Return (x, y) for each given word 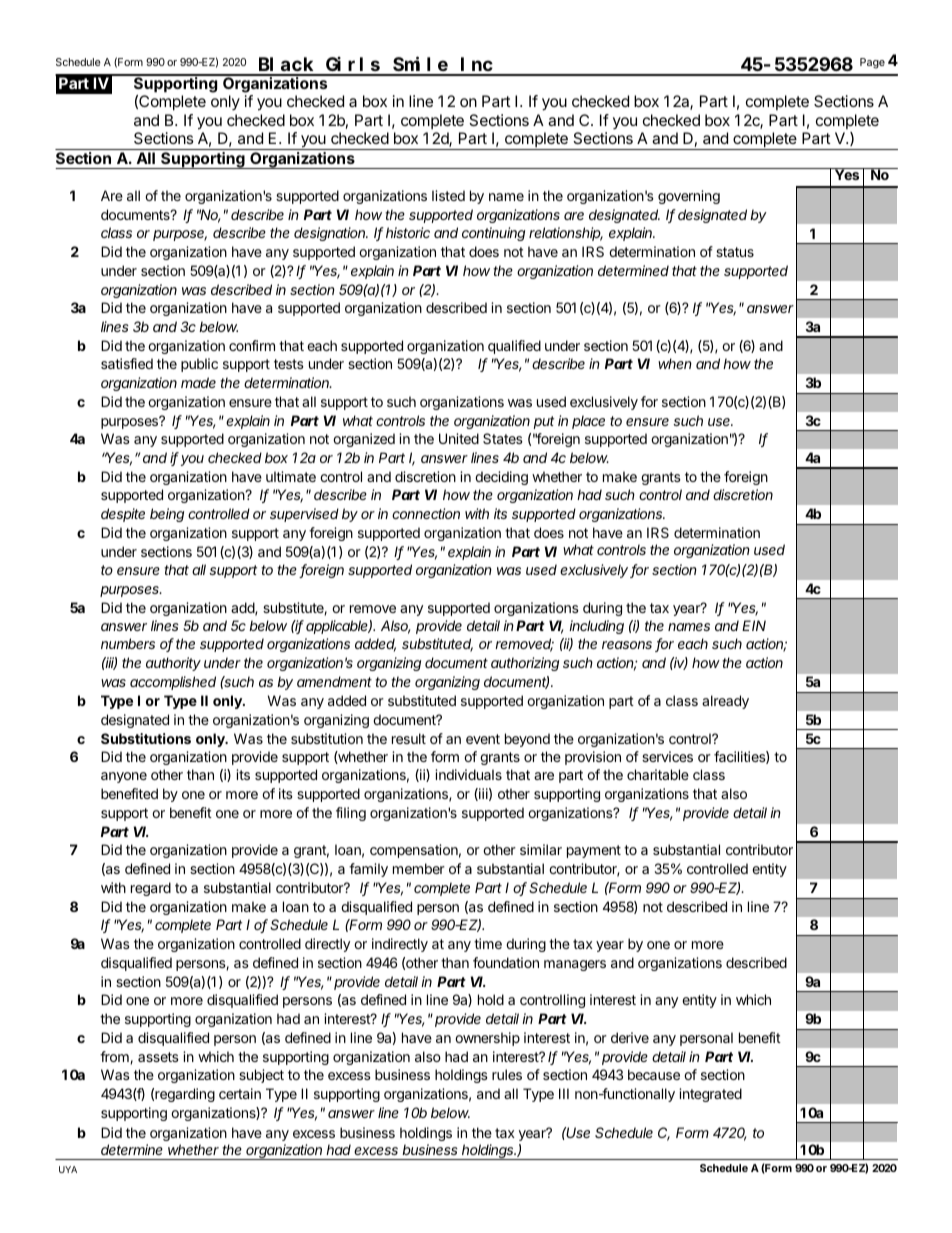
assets (158, 1057)
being (167, 515)
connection (426, 513)
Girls (353, 66)
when (675, 363)
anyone (124, 777)
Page (872, 63)
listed (448, 195)
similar (541, 849)
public (199, 365)
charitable (658, 774)
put (544, 422)
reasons (627, 645)
